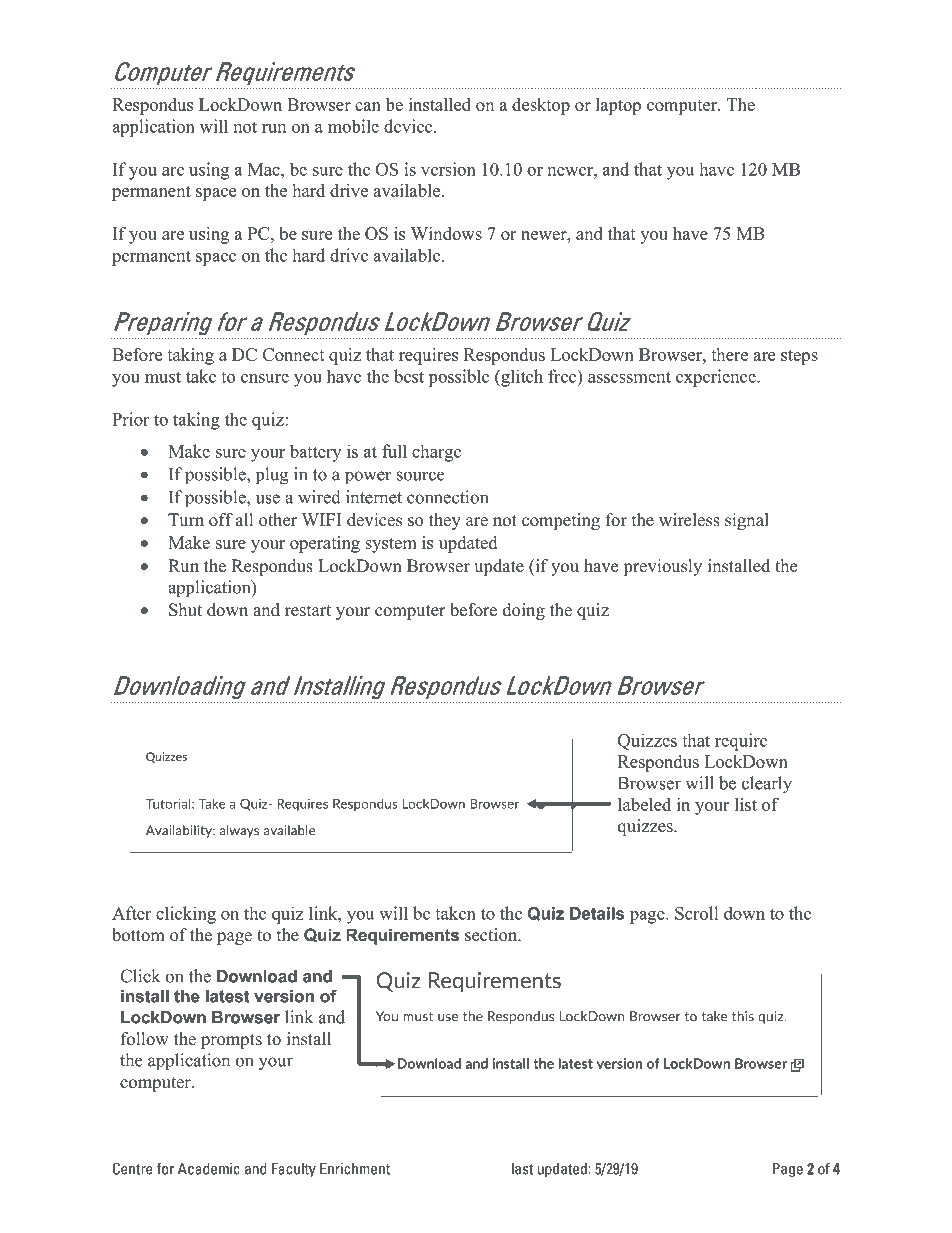 This document has height=1233, width=952. What do you see at coordinates (541, 106) in the document?
I see `desktop` at bounding box center [541, 106].
